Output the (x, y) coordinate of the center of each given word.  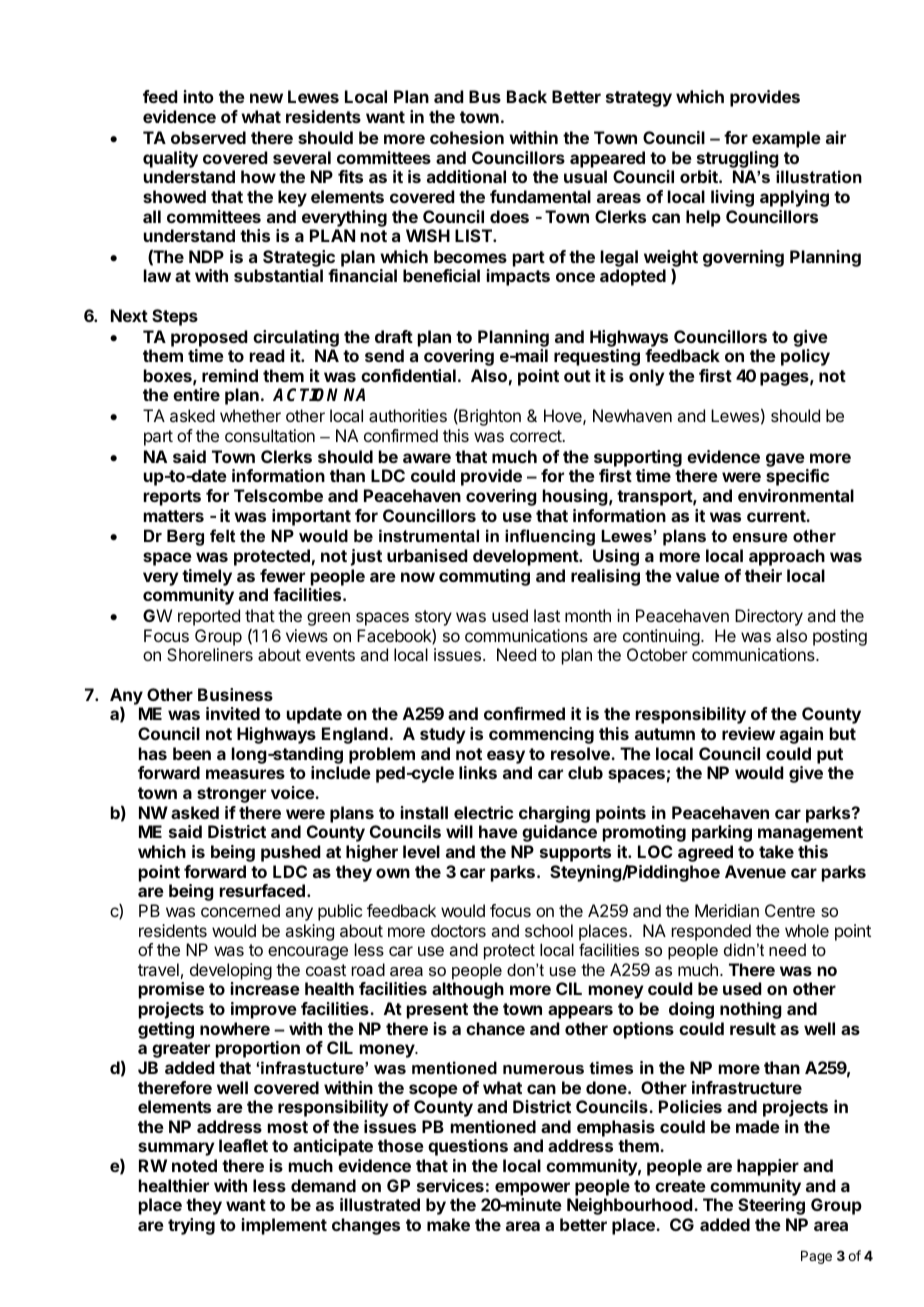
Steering (771, 1206)
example (786, 139)
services (450, 1185)
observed (208, 137)
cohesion (467, 137)
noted (194, 1165)
